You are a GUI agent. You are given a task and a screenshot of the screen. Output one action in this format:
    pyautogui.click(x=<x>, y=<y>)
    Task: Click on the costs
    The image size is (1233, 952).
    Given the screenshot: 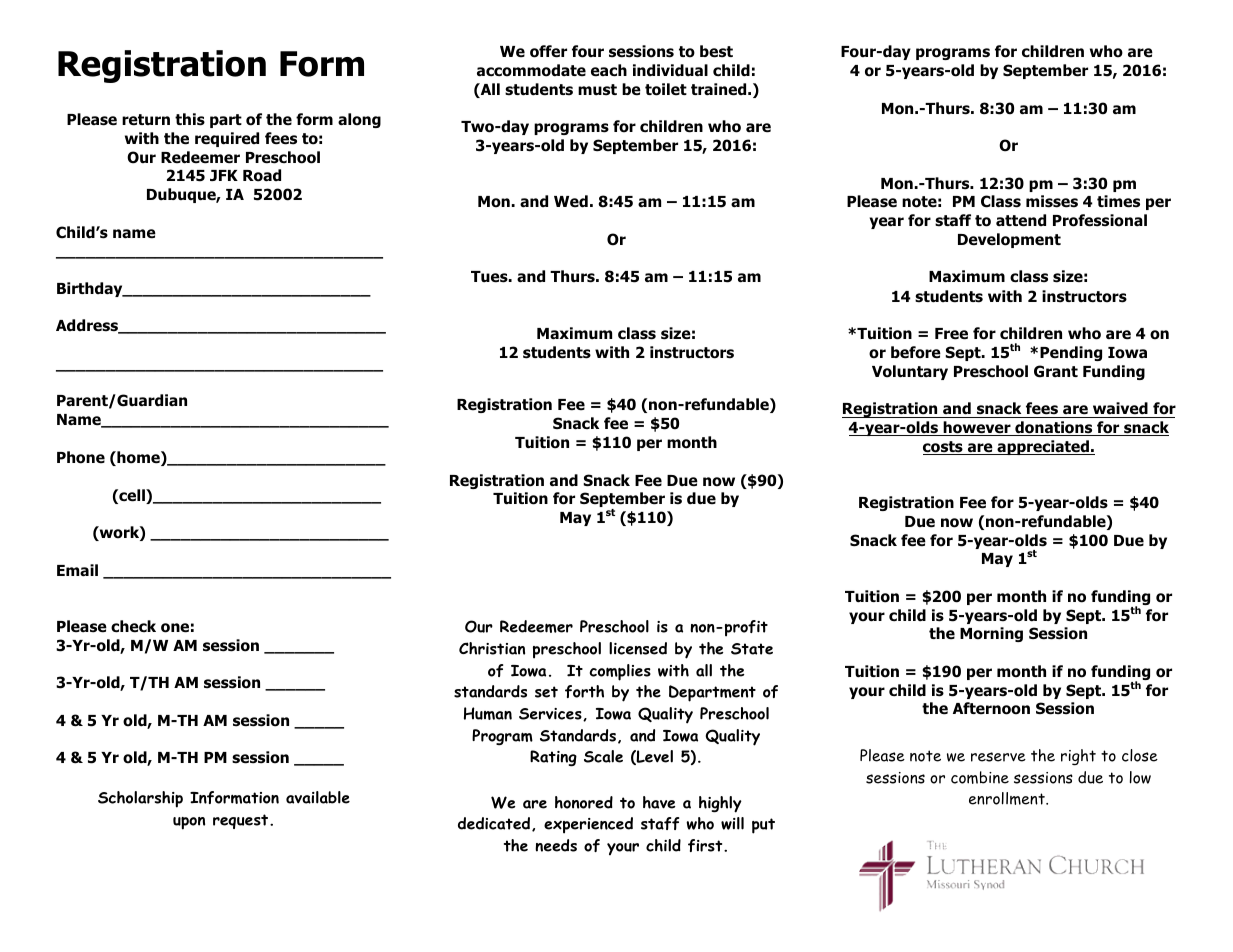 What is the action you would take?
    pyautogui.click(x=944, y=448)
